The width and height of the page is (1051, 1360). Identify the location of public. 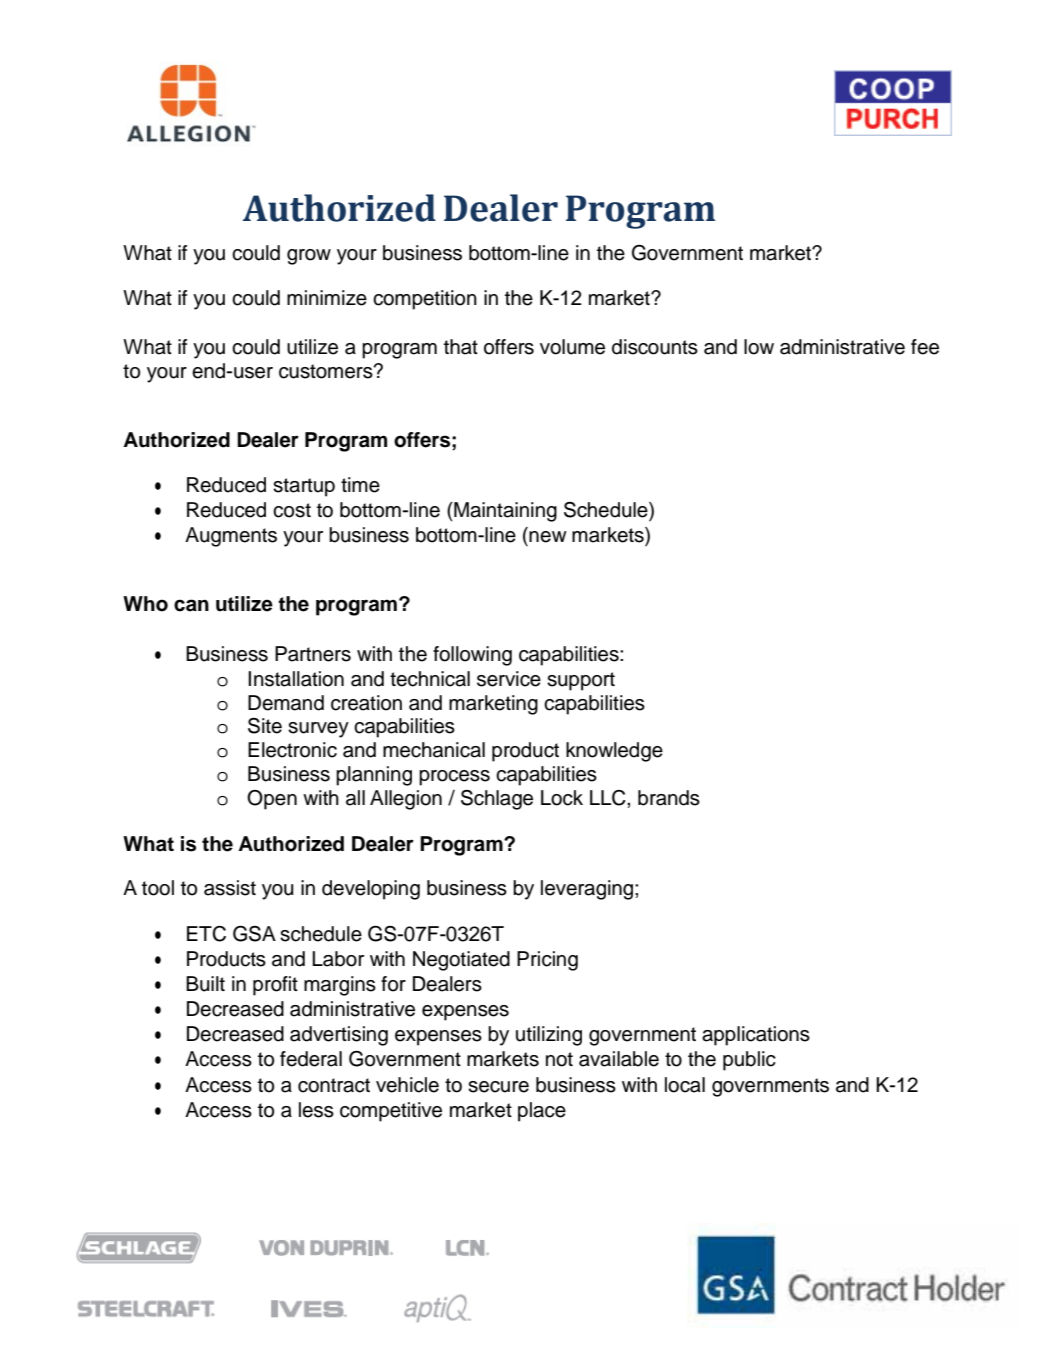
(749, 1061).
